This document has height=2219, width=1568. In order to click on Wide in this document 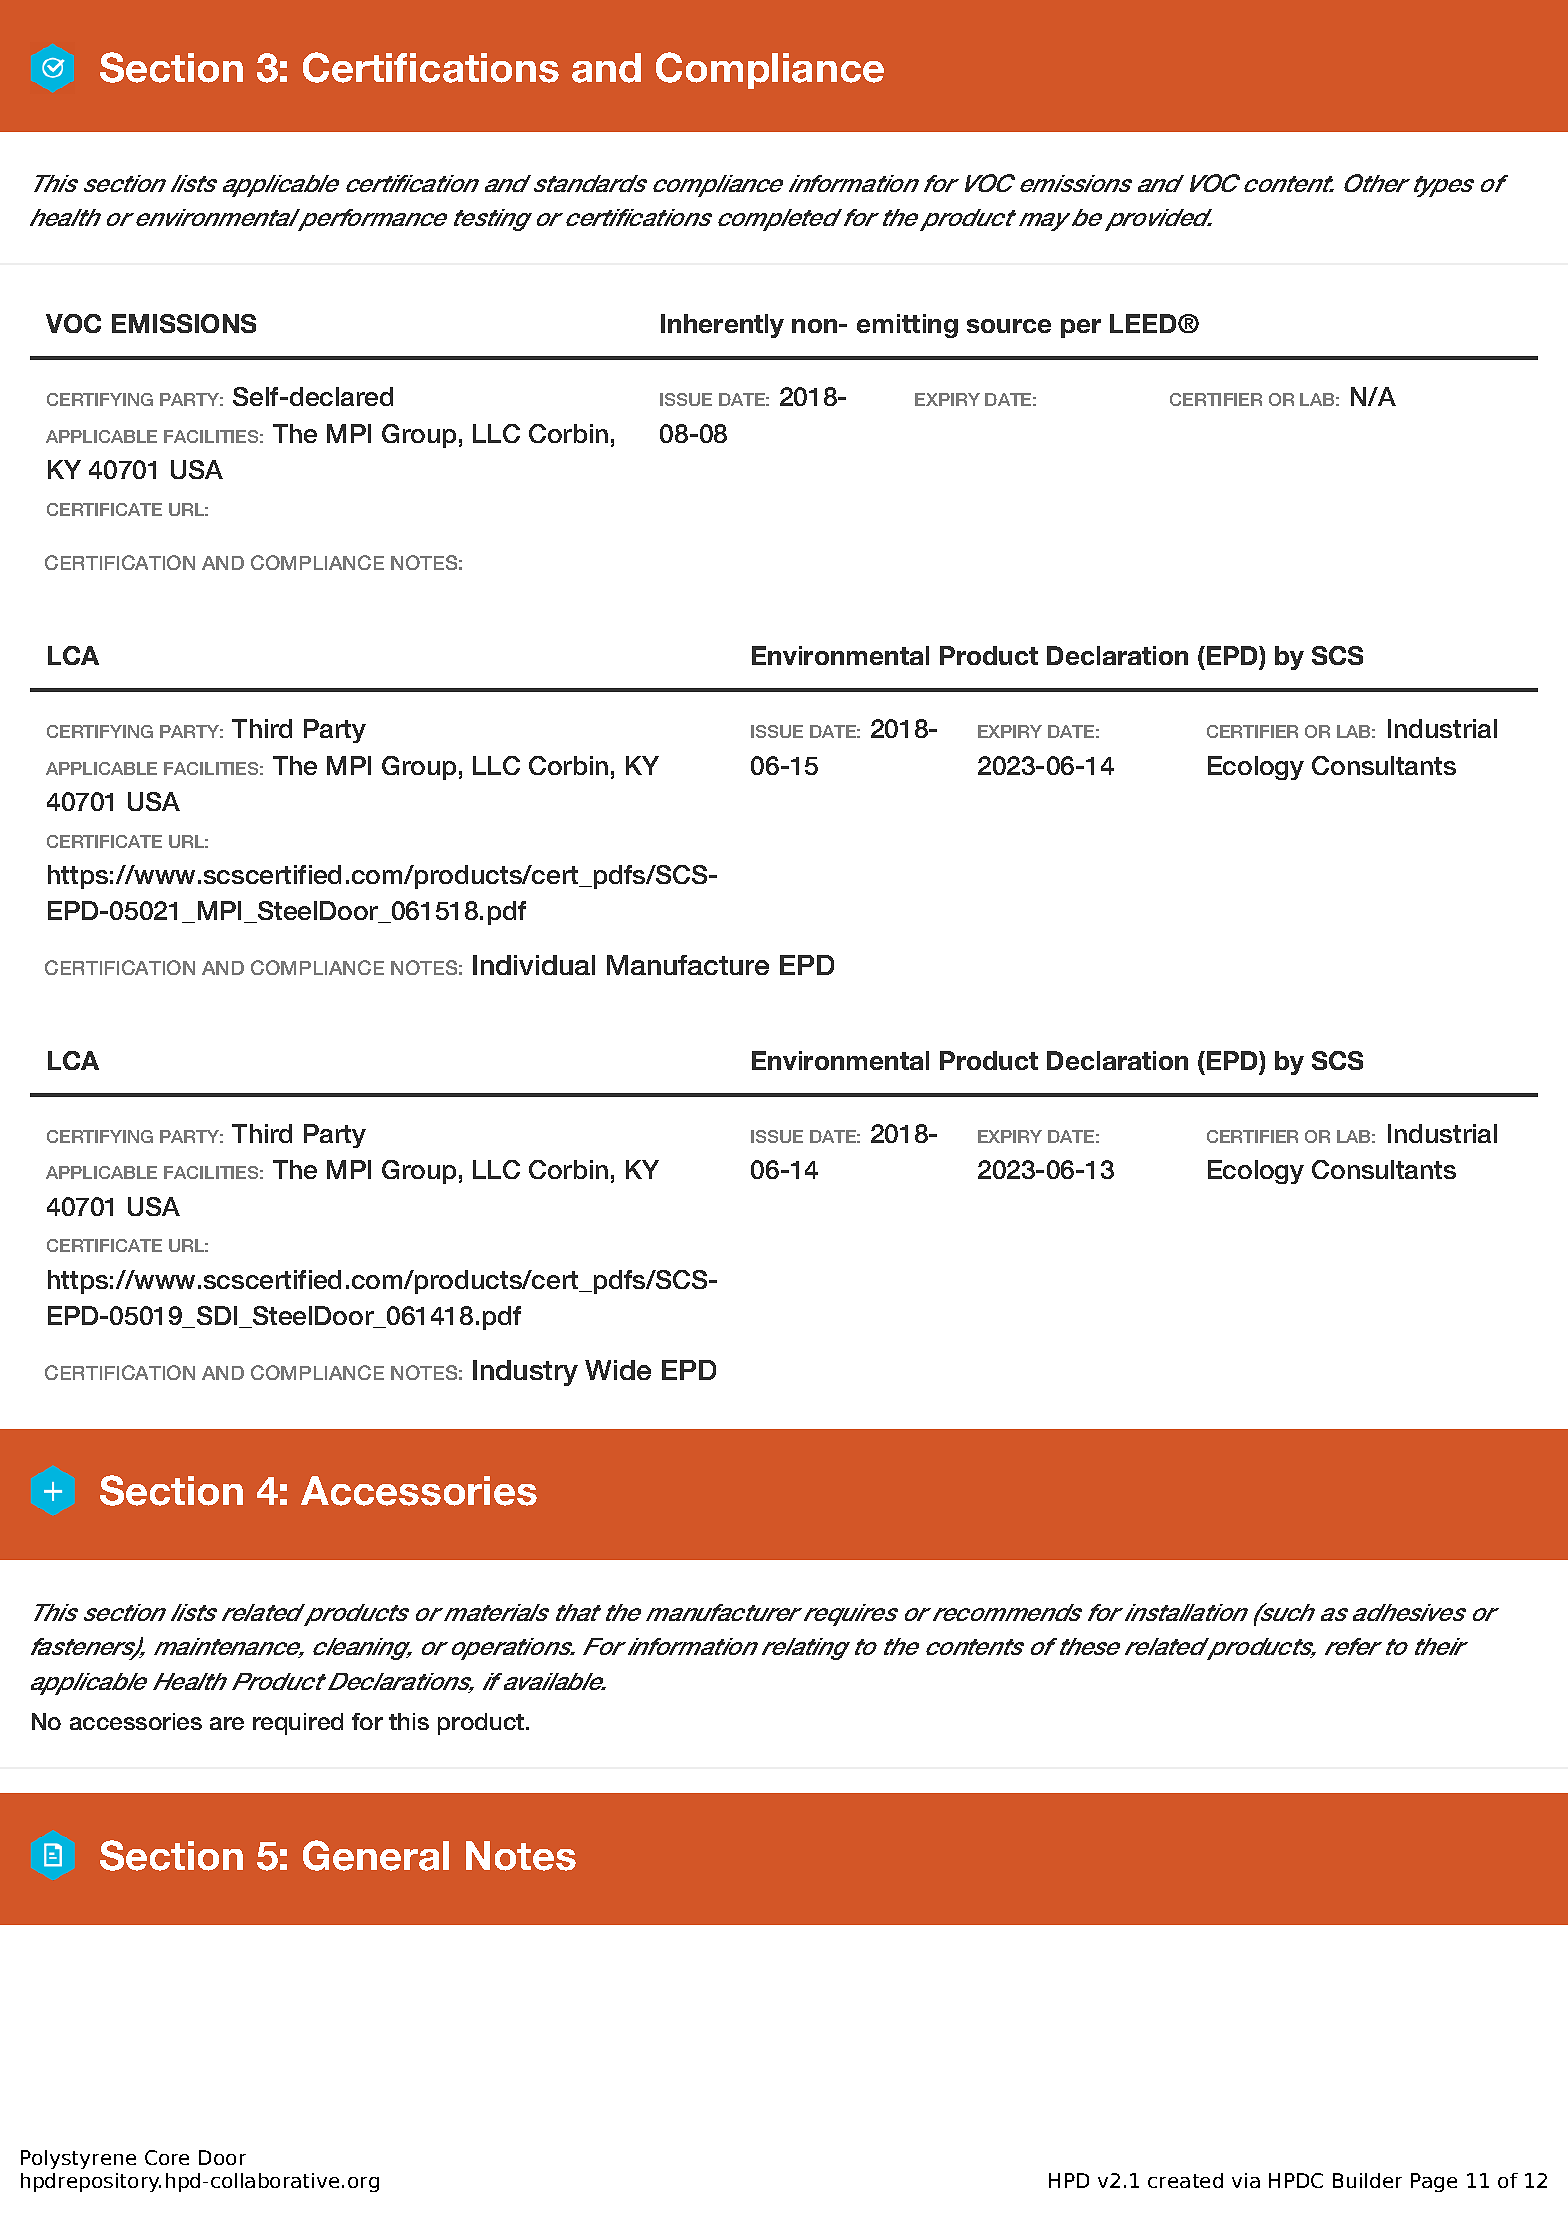, I will do `click(618, 1370)`.
